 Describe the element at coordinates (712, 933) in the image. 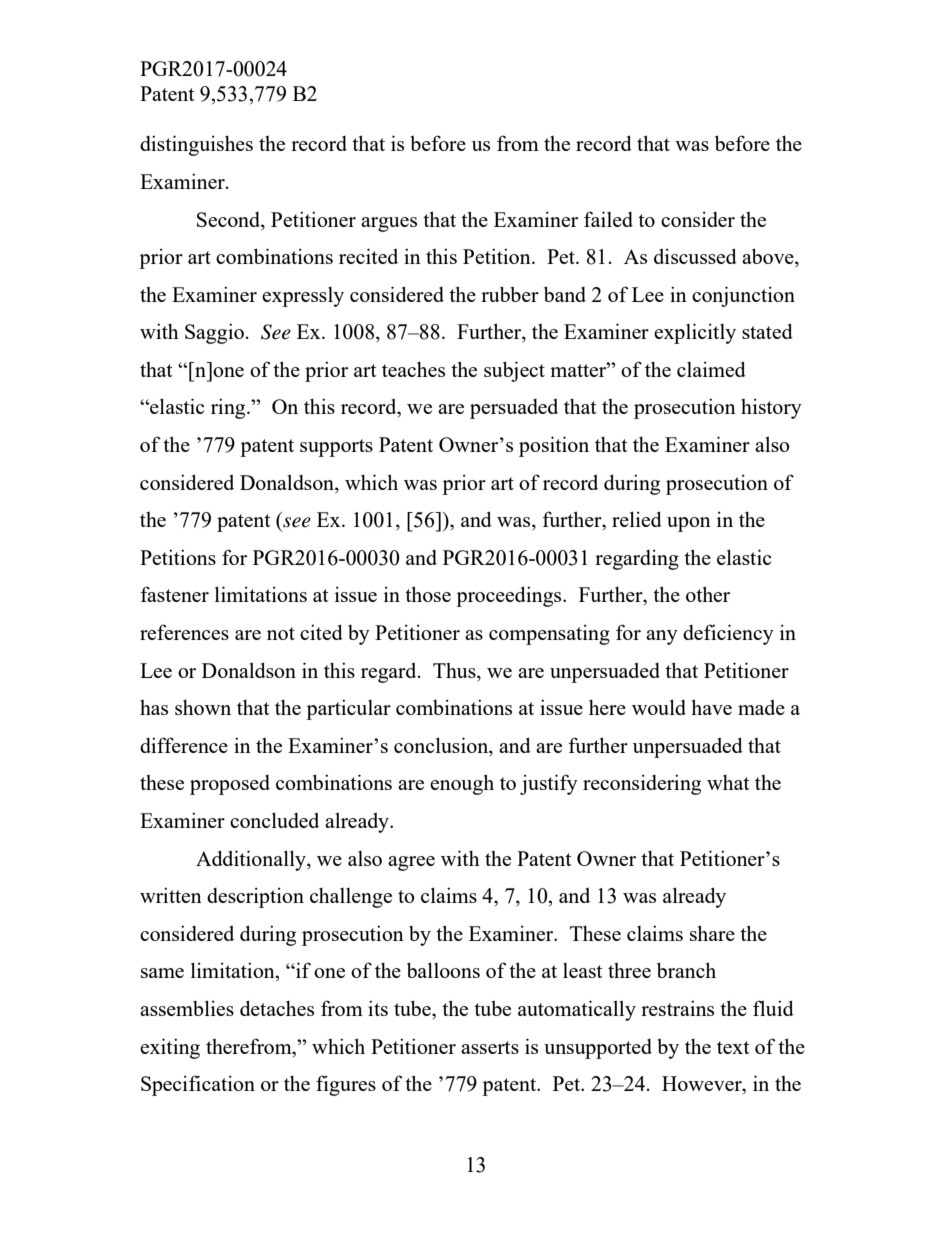

I see `share` at that location.
